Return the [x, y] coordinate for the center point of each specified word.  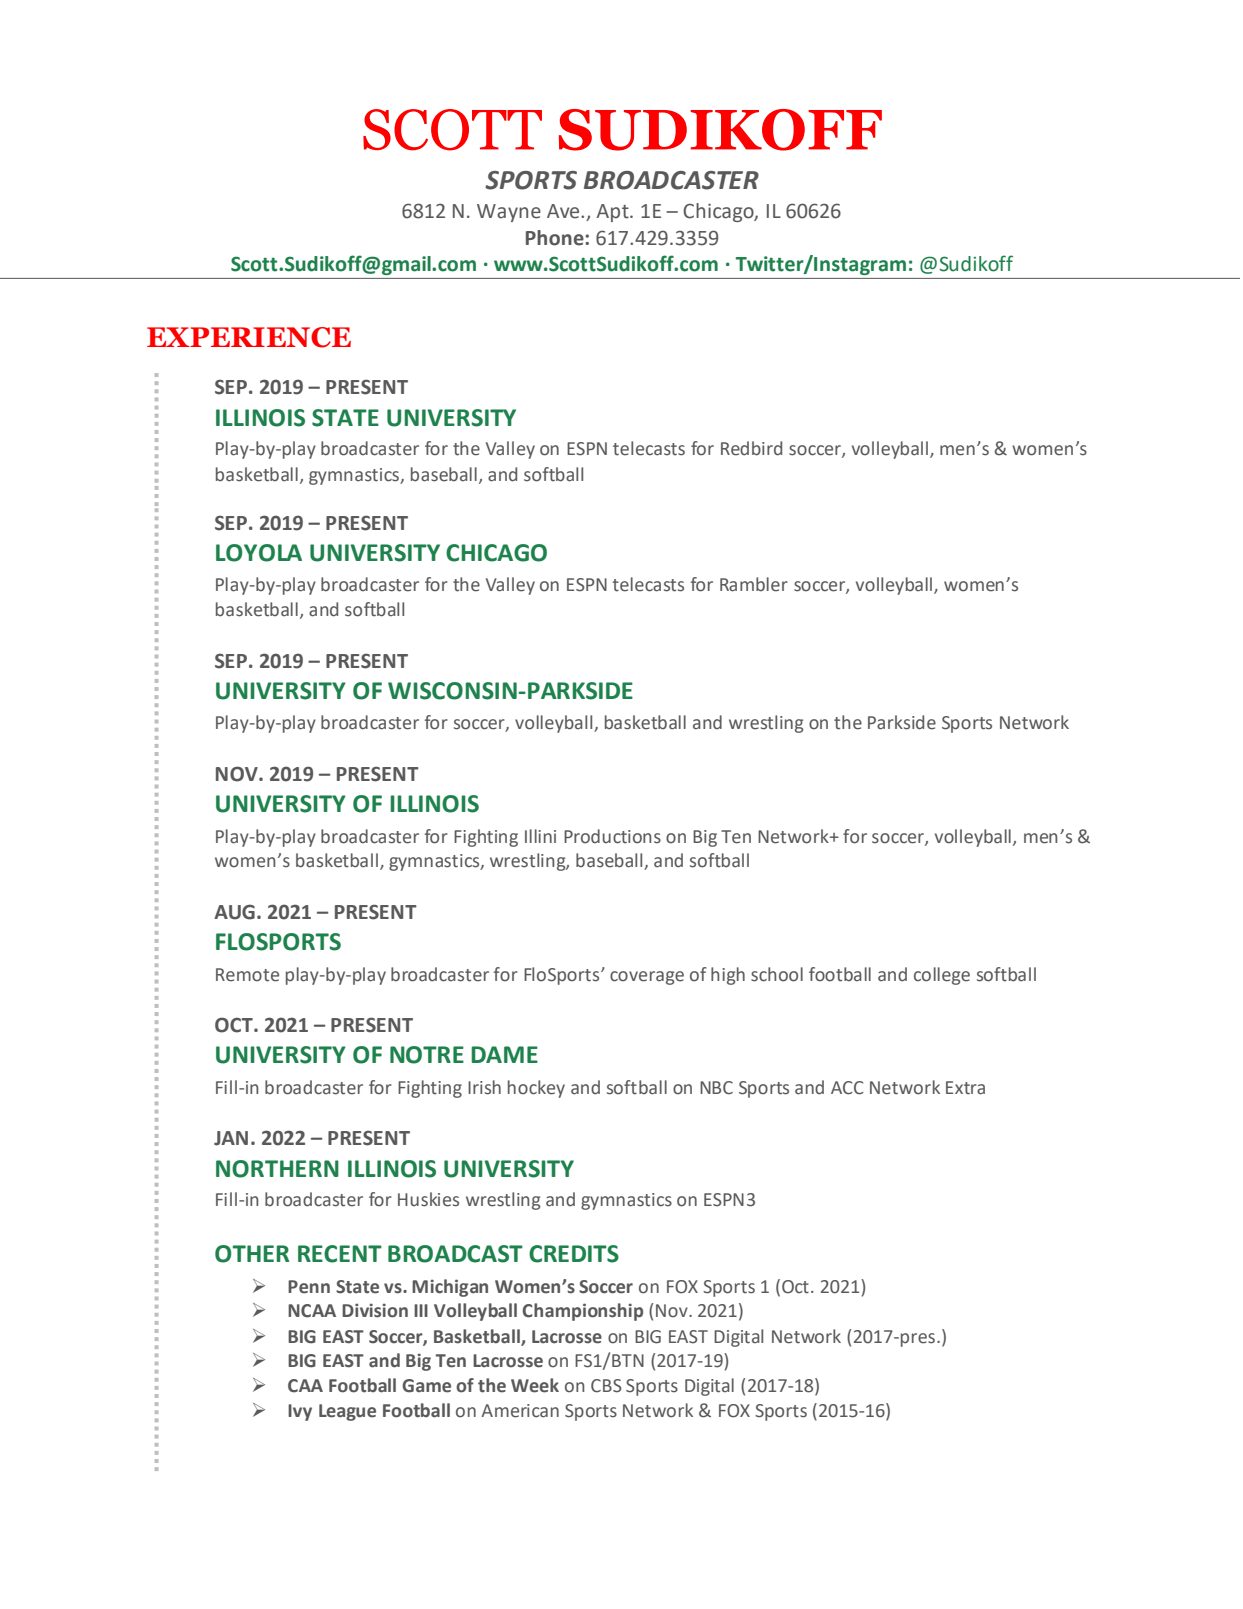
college [942, 976]
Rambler [754, 584]
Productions [612, 836]
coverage [647, 978]
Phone [556, 238]
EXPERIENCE [249, 337]
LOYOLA [259, 553]
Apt [614, 213]
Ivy [300, 1412]
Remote [247, 975]
